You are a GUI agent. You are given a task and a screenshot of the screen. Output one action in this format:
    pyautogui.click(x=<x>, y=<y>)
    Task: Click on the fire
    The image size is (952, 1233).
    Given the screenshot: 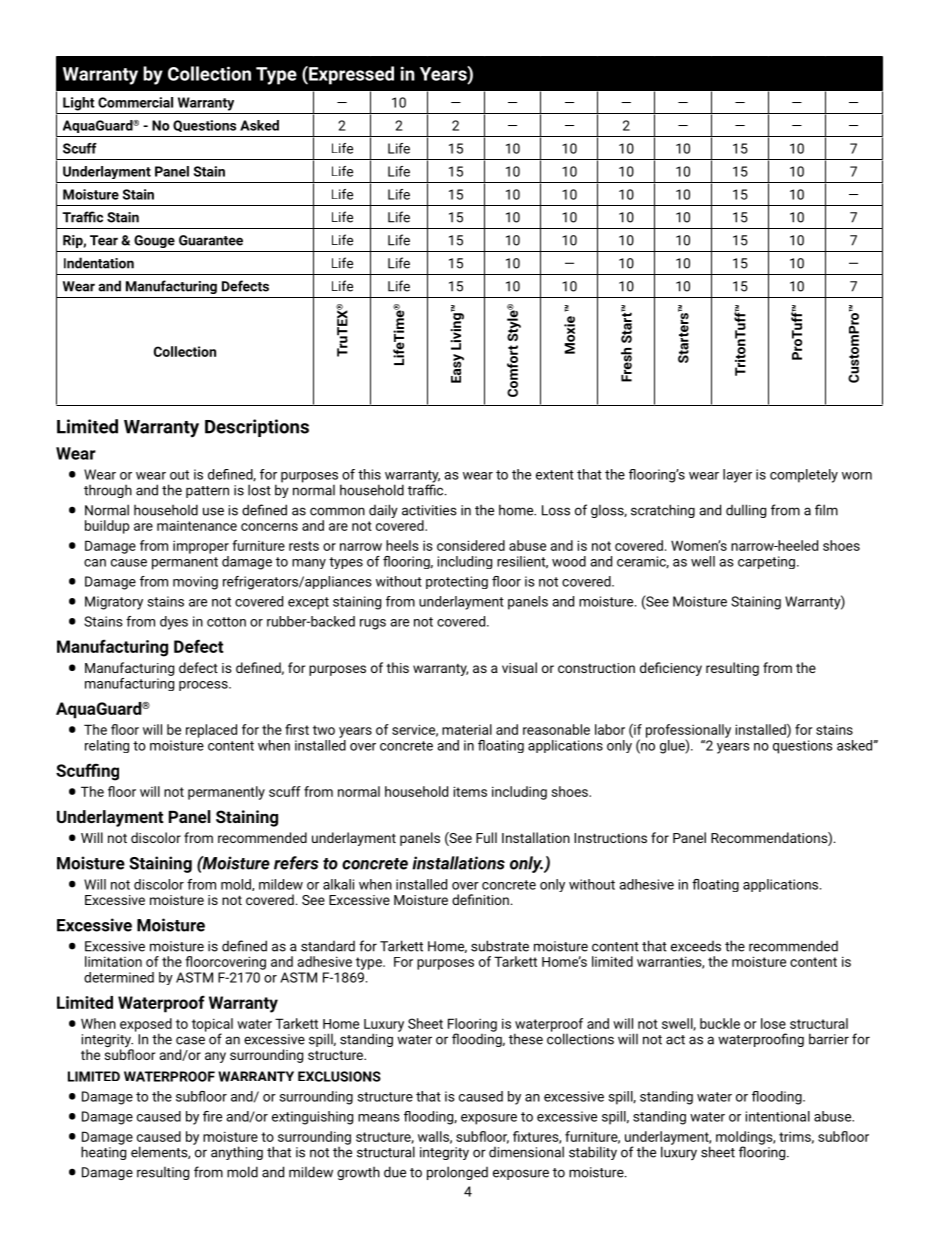 What is the action you would take?
    pyautogui.click(x=212, y=1116)
